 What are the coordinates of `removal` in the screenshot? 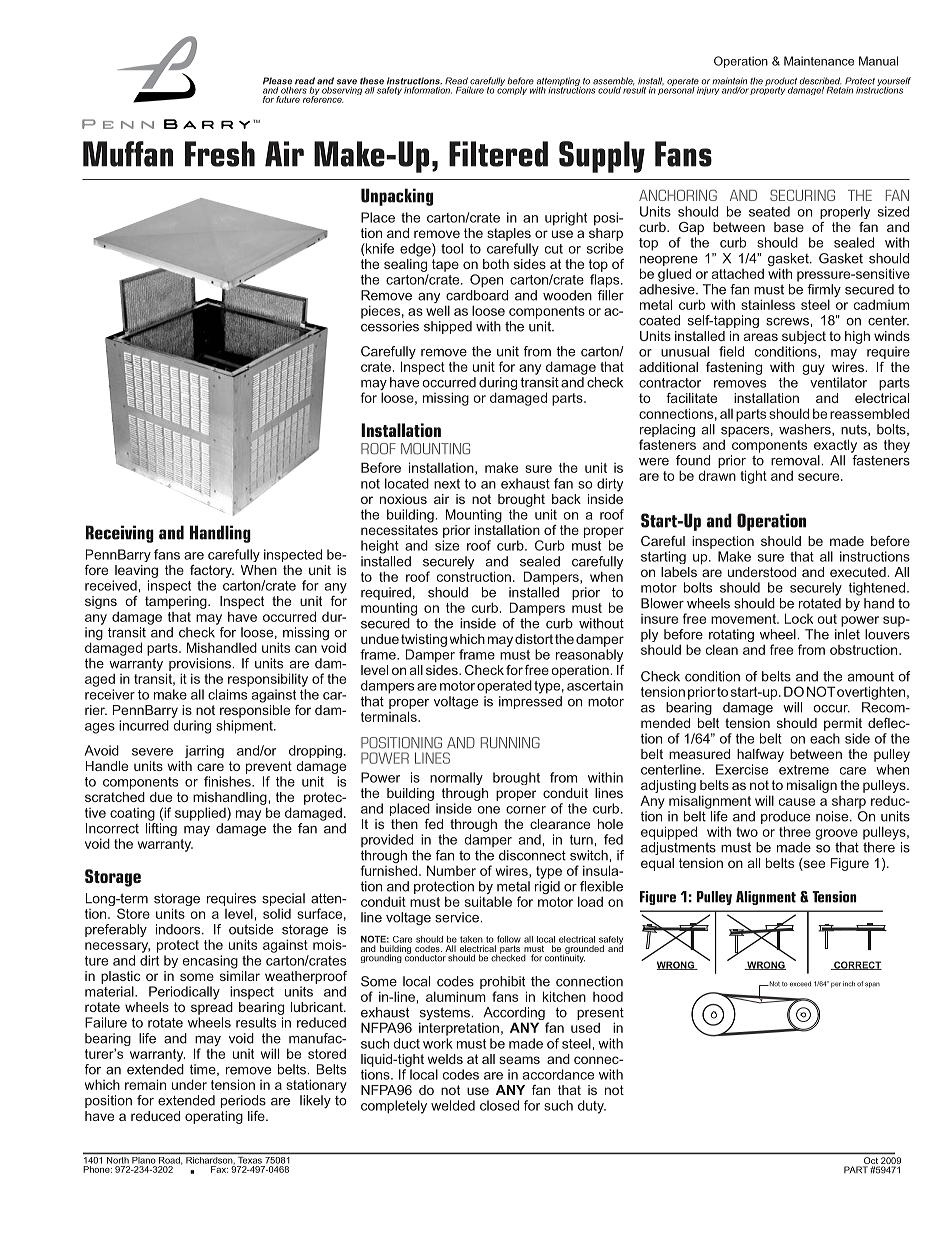 It's located at (796, 460).
